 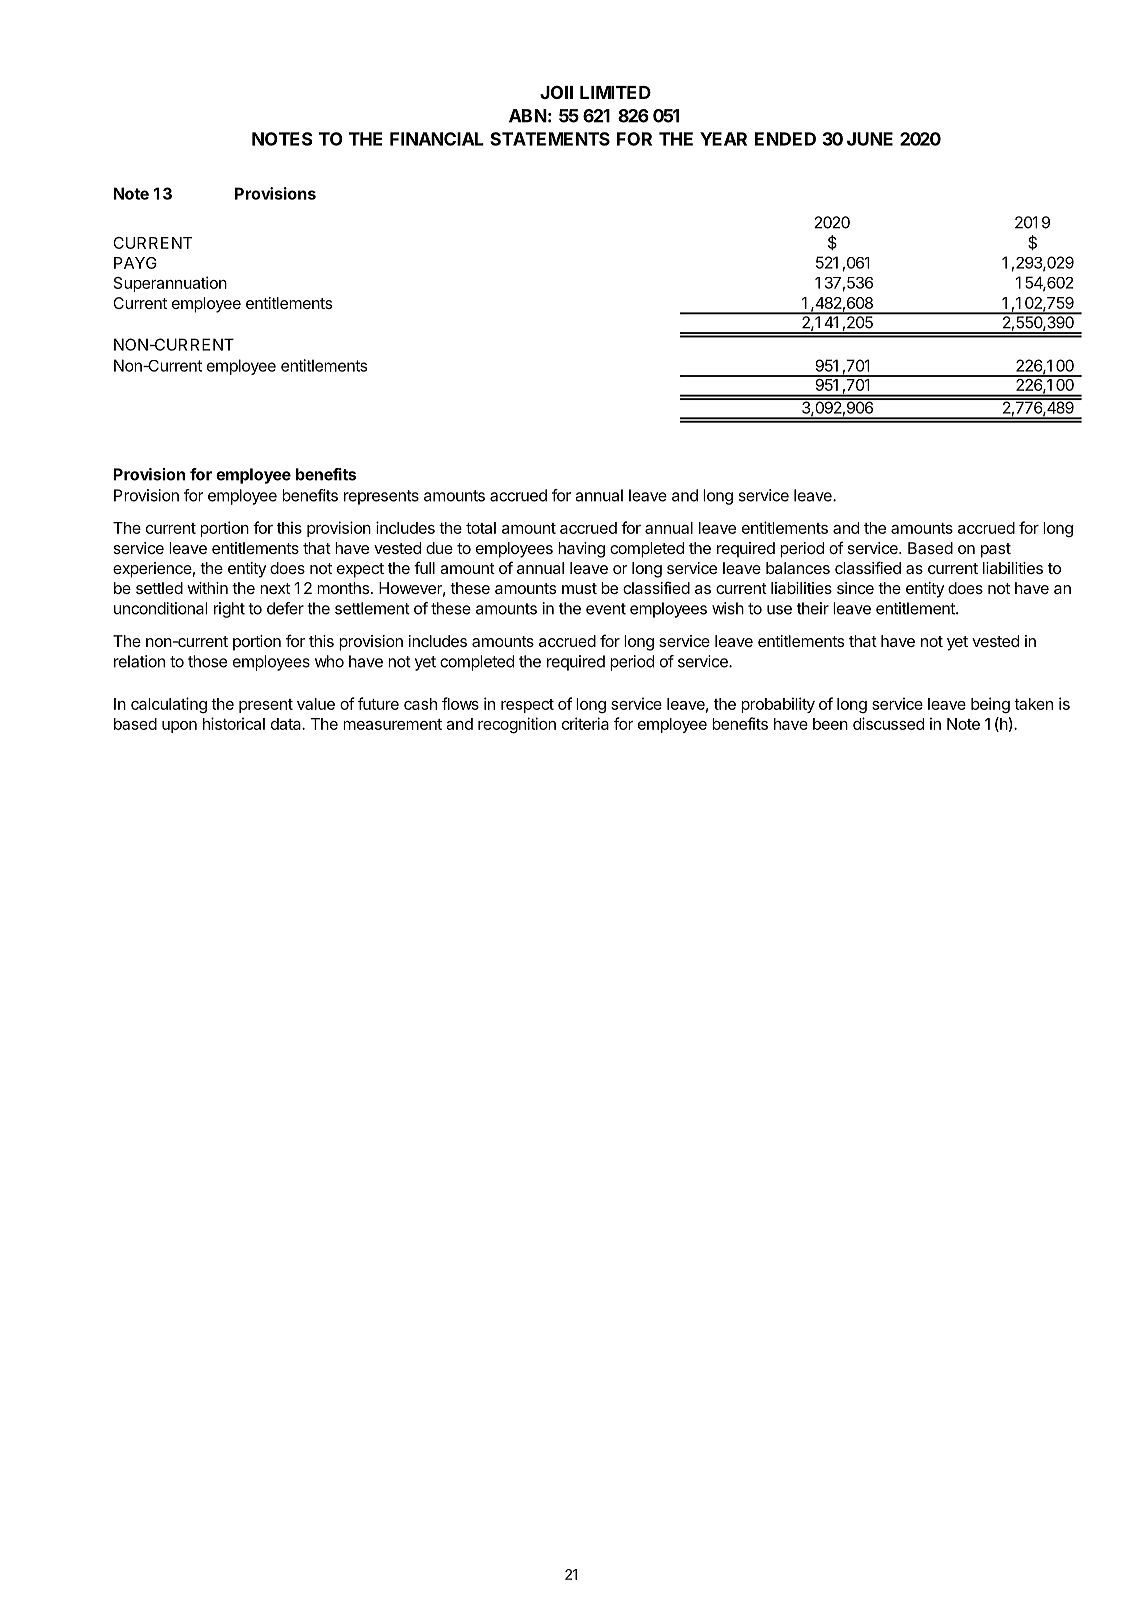 What do you see at coordinates (581, 550) in the screenshot?
I see `having` at bounding box center [581, 550].
